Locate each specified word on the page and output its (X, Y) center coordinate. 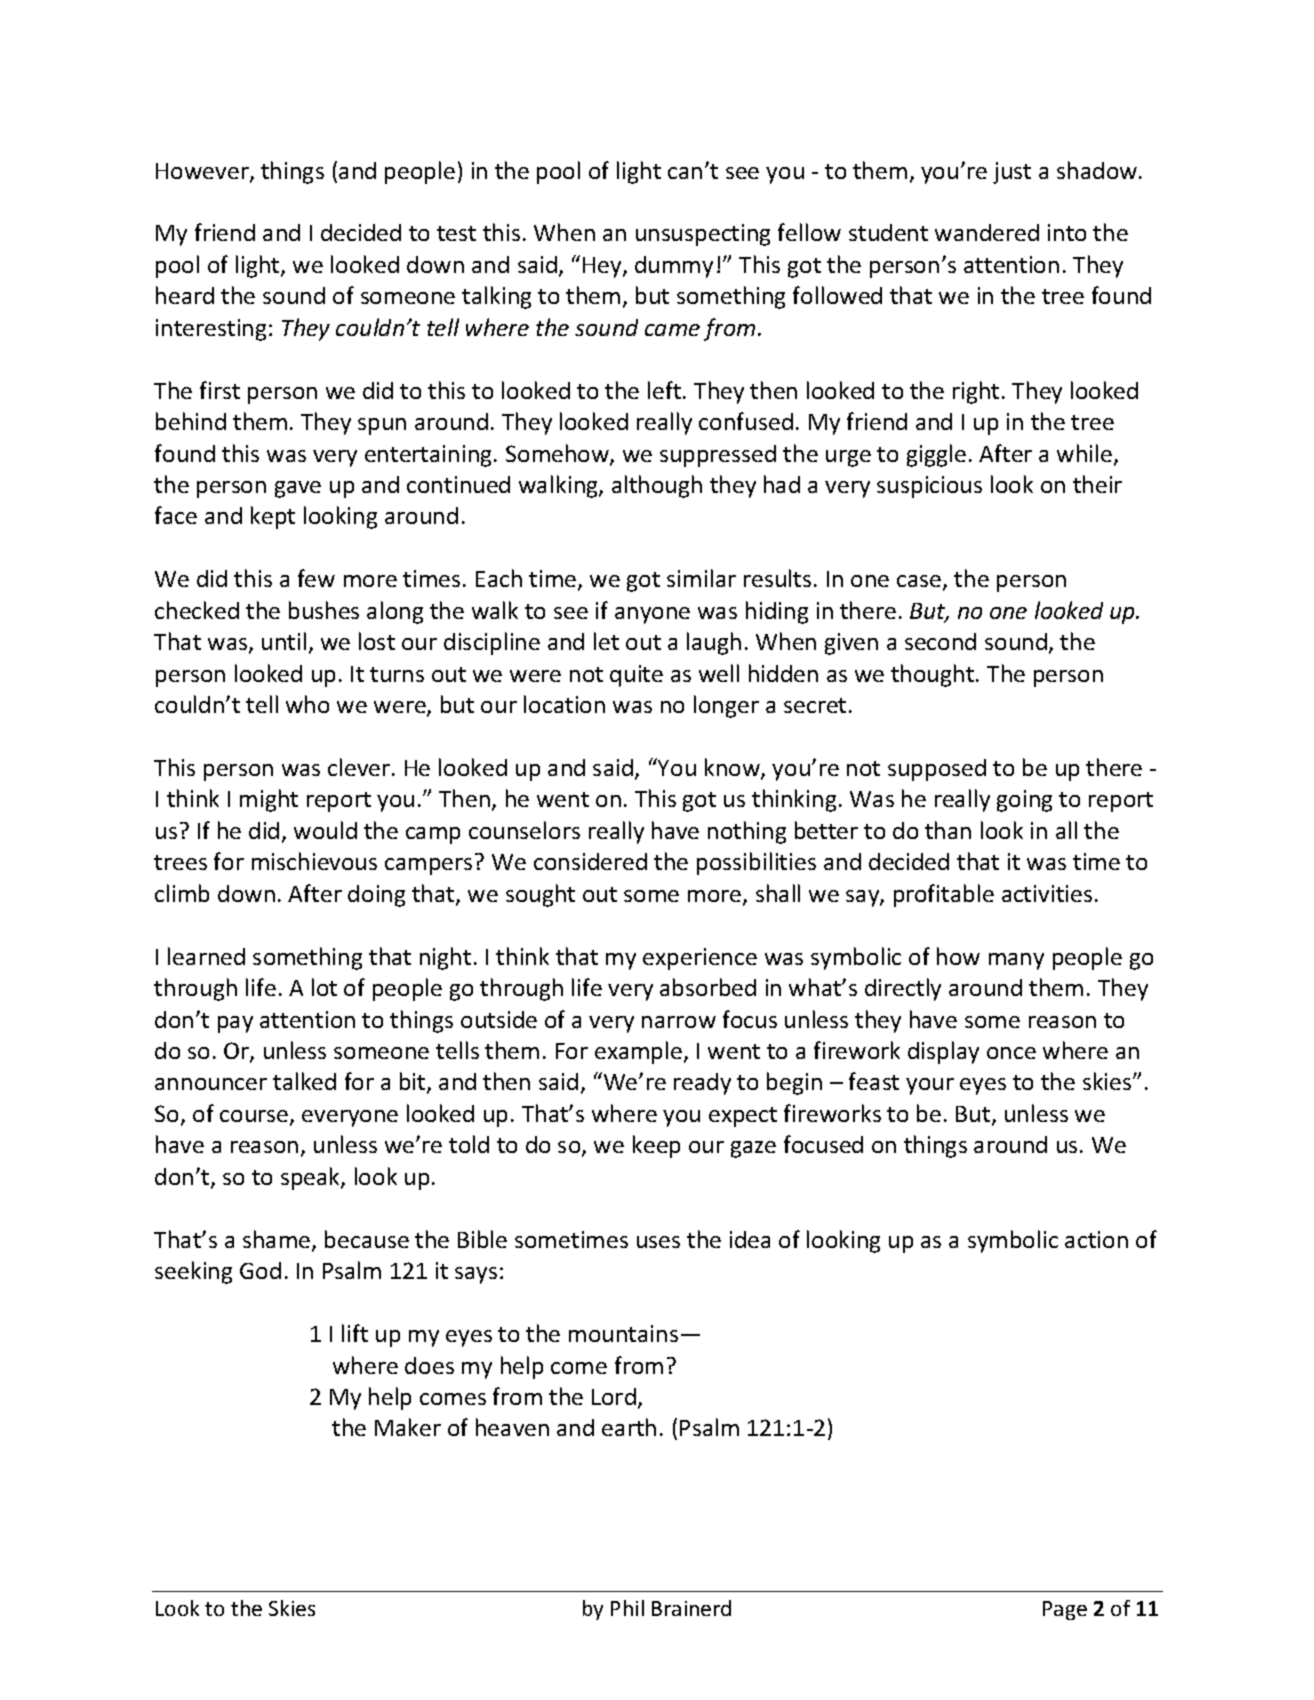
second (940, 641)
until (284, 641)
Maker (408, 1427)
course (255, 1117)
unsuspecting (703, 235)
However (203, 172)
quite (636, 676)
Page (1065, 1610)
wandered (987, 232)
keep (656, 1146)
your (930, 1086)
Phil (627, 1608)
